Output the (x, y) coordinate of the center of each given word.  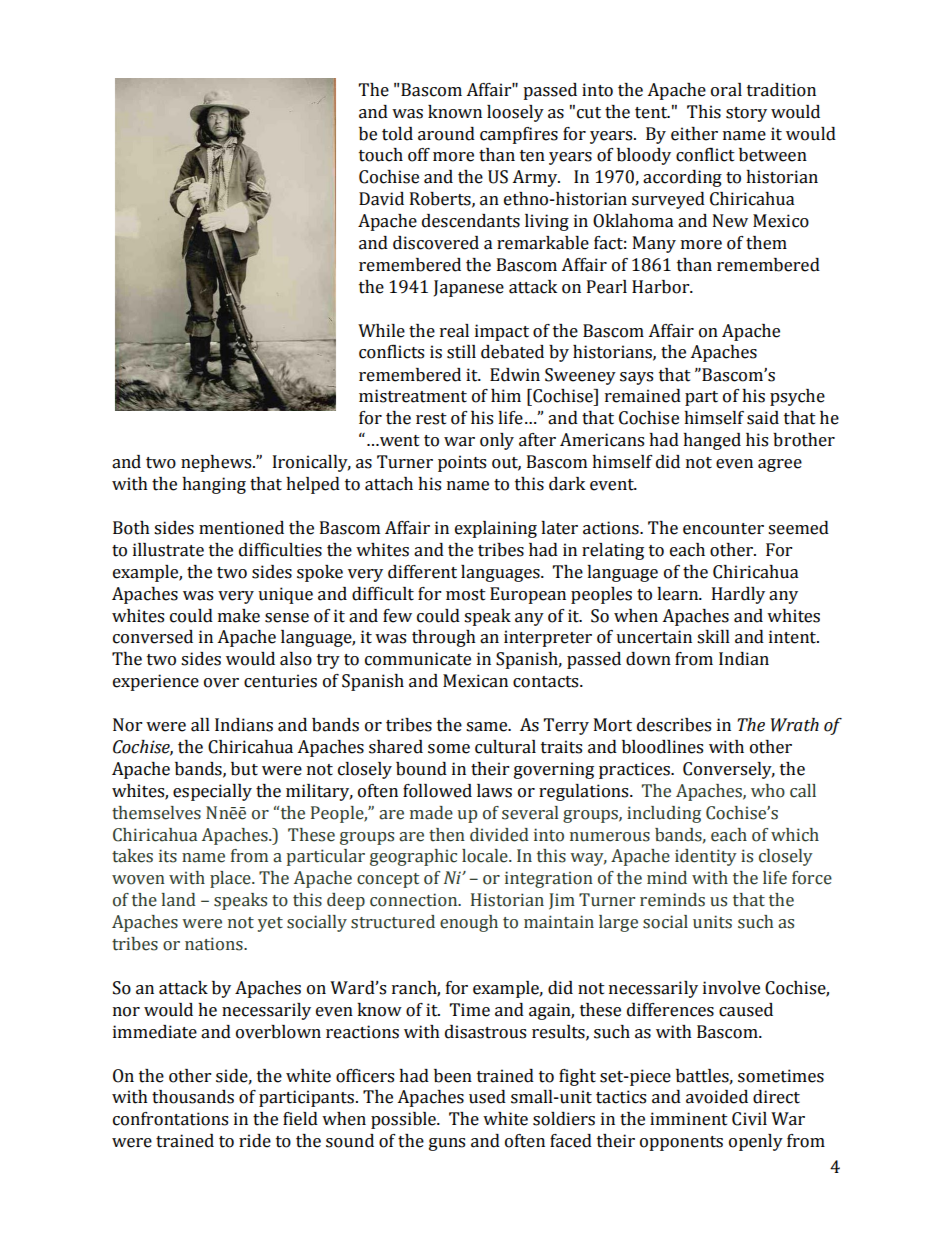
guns (447, 1144)
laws (494, 791)
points (462, 463)
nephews (217, 463)
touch (381, 155)
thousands (193, 1097)
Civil (749, 1119)
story (746, 114)
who (768, 791)
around (446, 134)
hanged (712, 441)
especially (212, 792)
